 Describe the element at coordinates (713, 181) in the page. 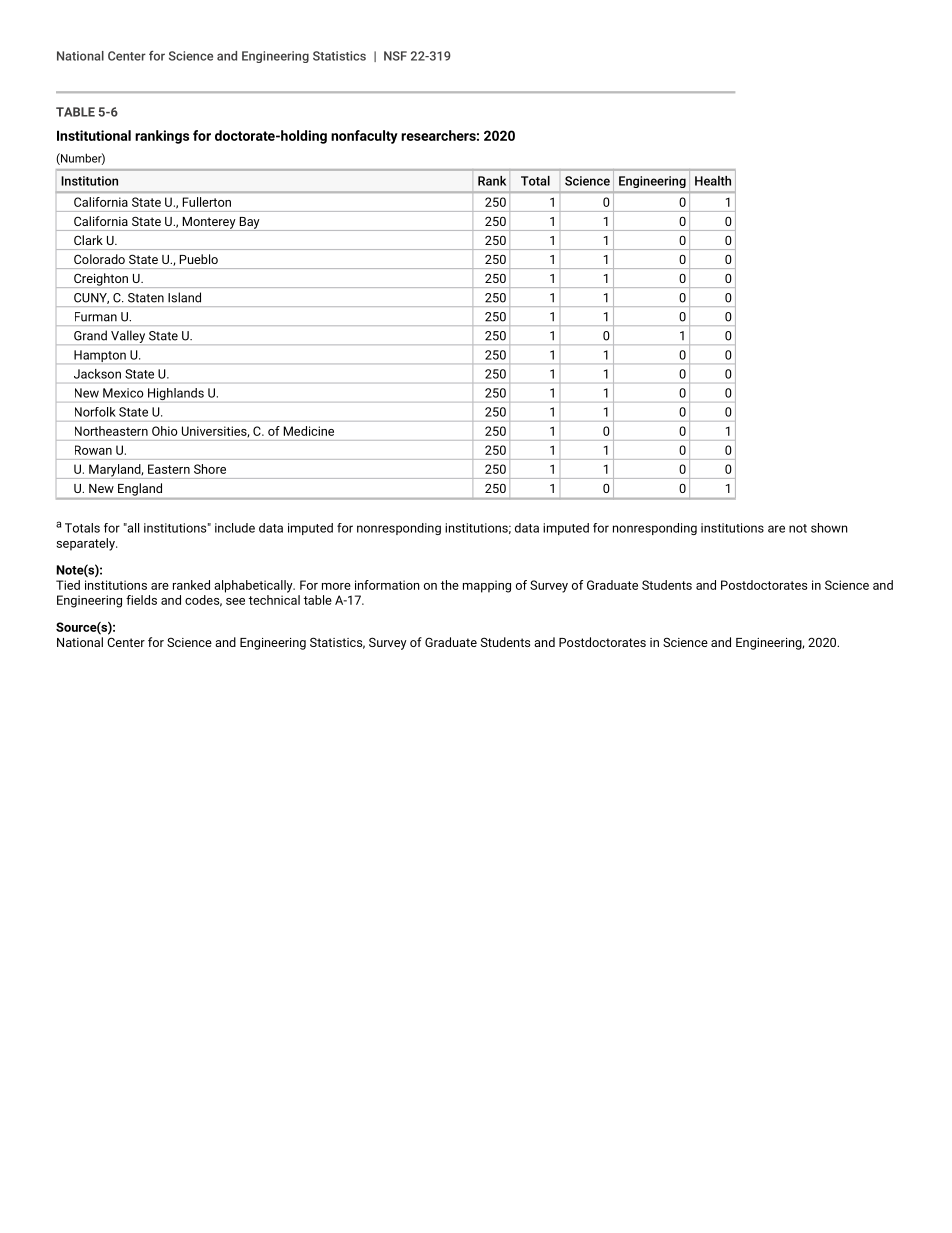

I see `Health` at that location.
